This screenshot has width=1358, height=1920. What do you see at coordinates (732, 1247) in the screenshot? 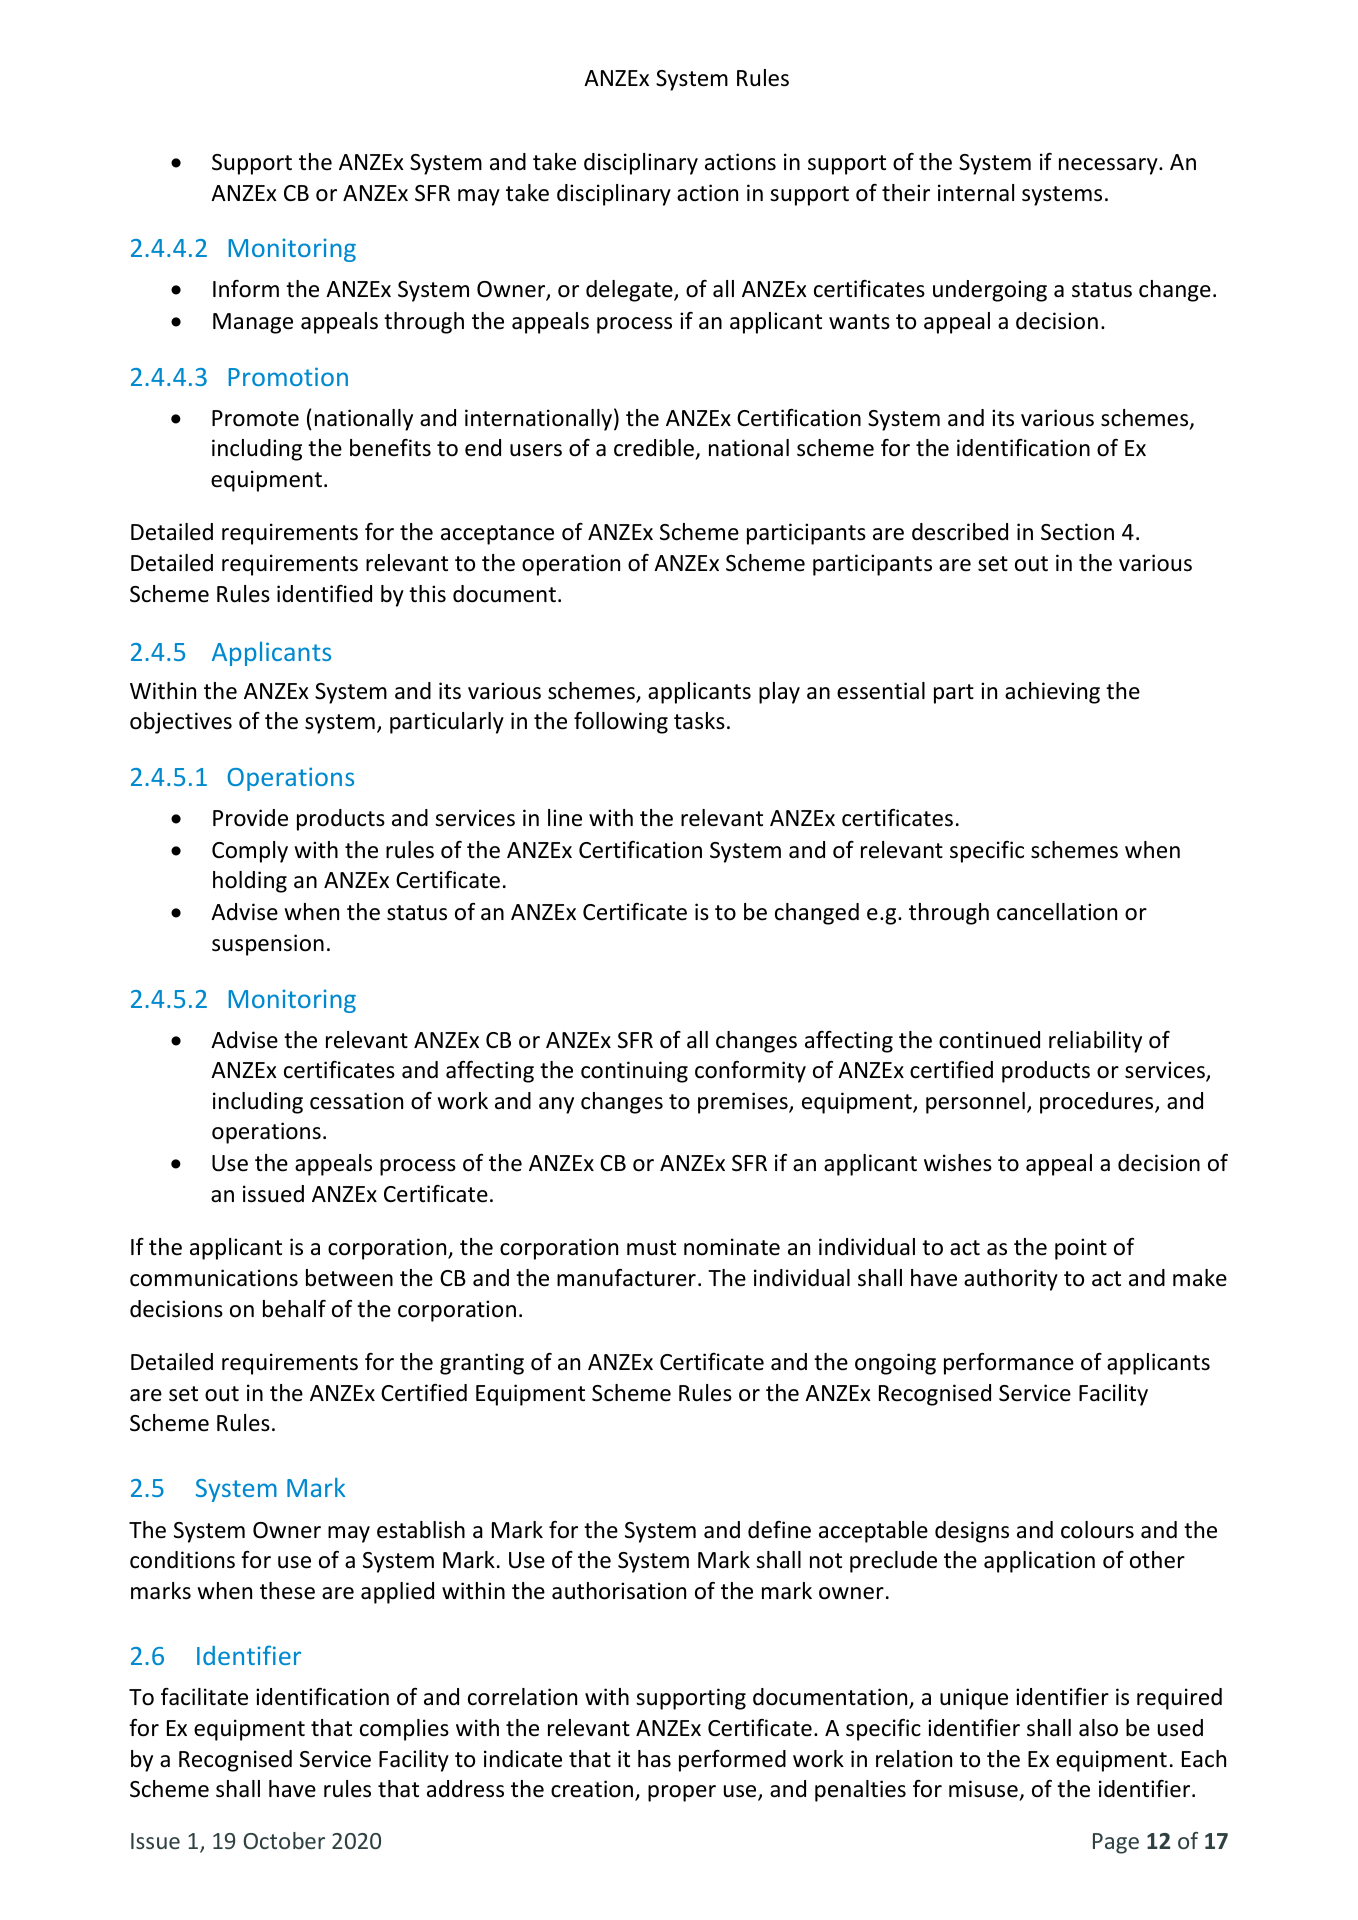
I see `nominate` at bounding box center [732, 1247].
